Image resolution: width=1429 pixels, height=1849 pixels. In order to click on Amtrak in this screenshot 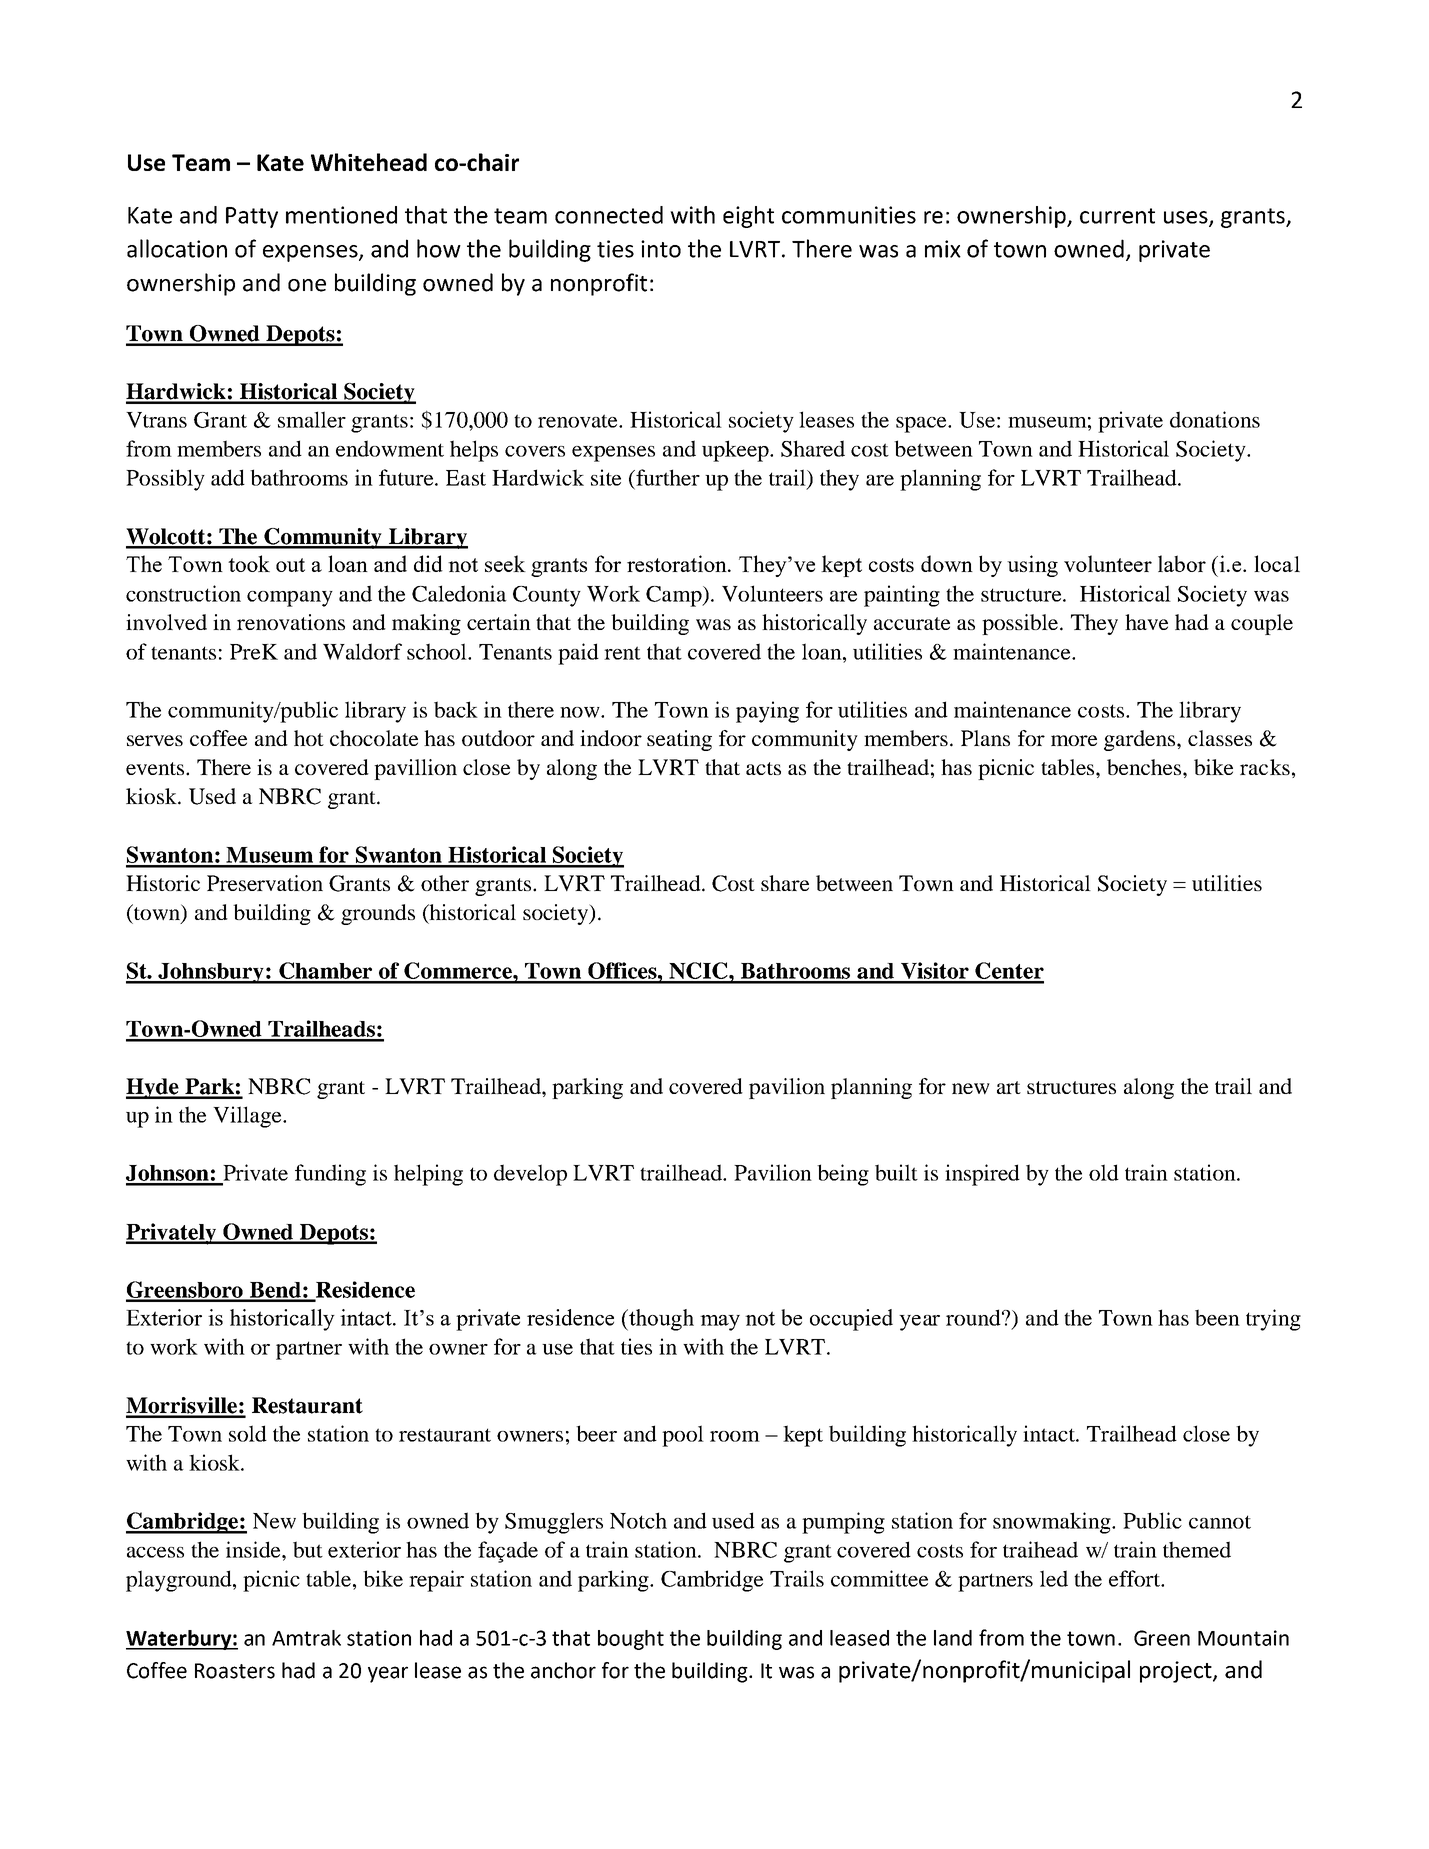, I will do `click(306, 1638)`.
